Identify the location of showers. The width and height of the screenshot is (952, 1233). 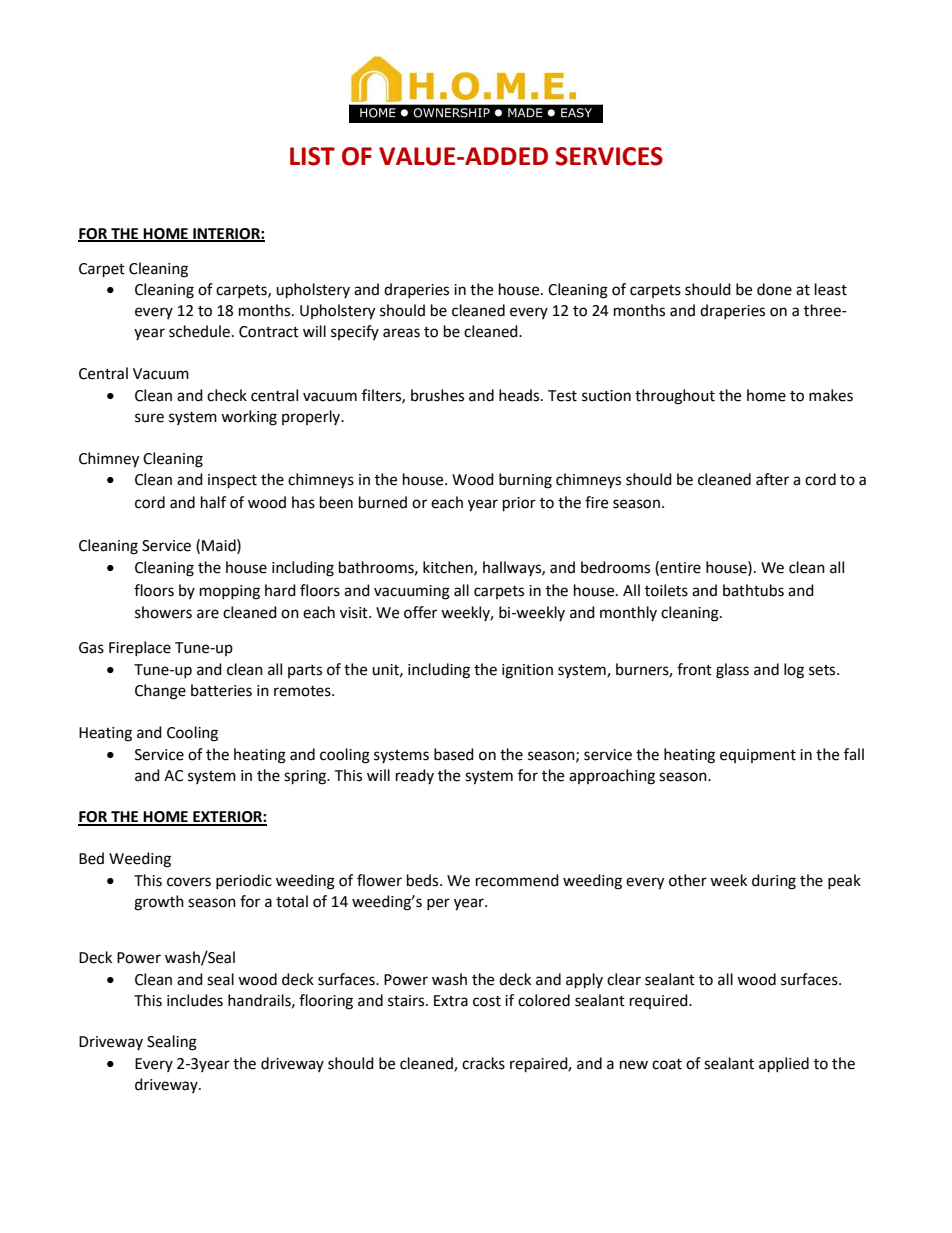
(163, 612).
